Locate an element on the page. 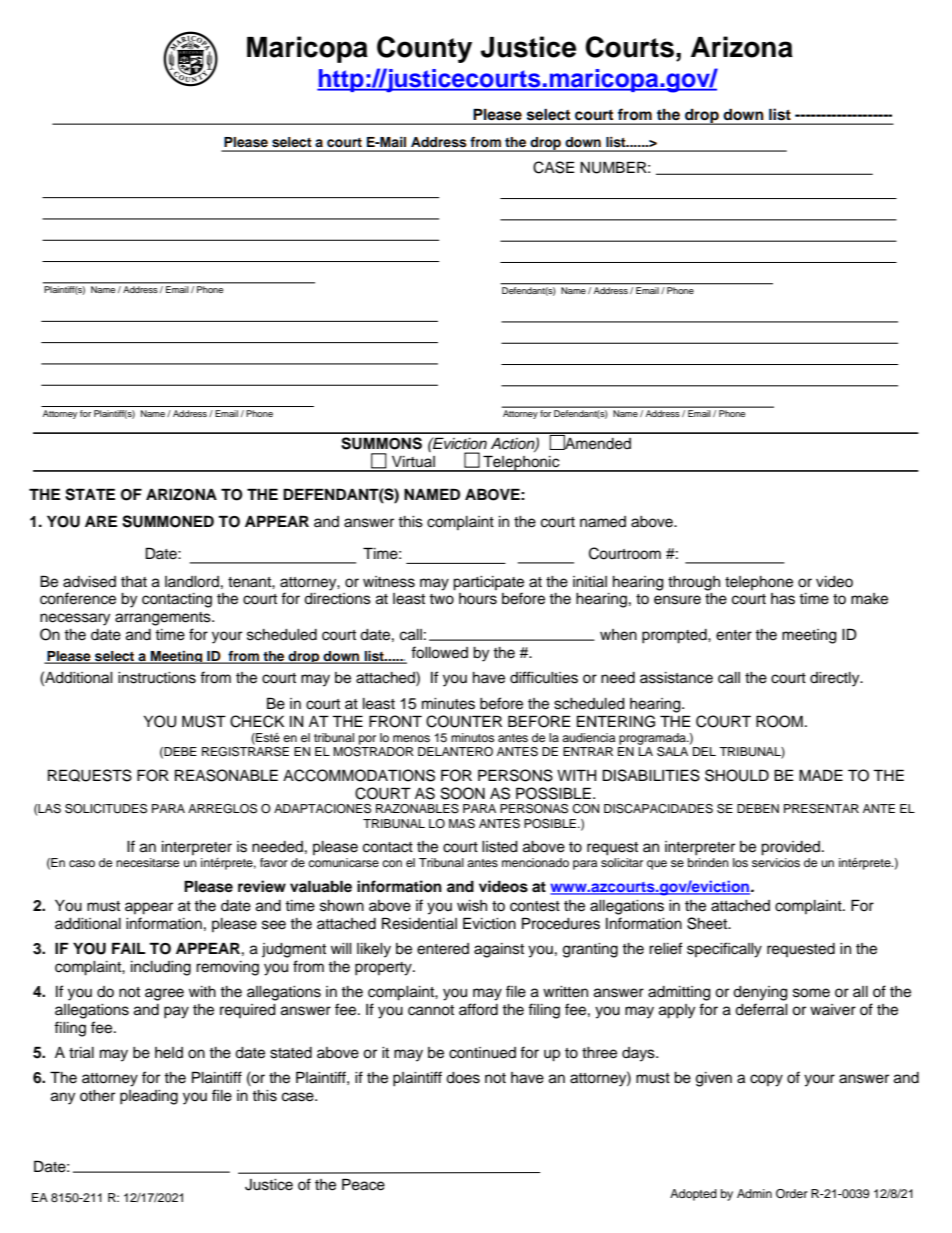  servicios is located at coordinates (776, 862).
